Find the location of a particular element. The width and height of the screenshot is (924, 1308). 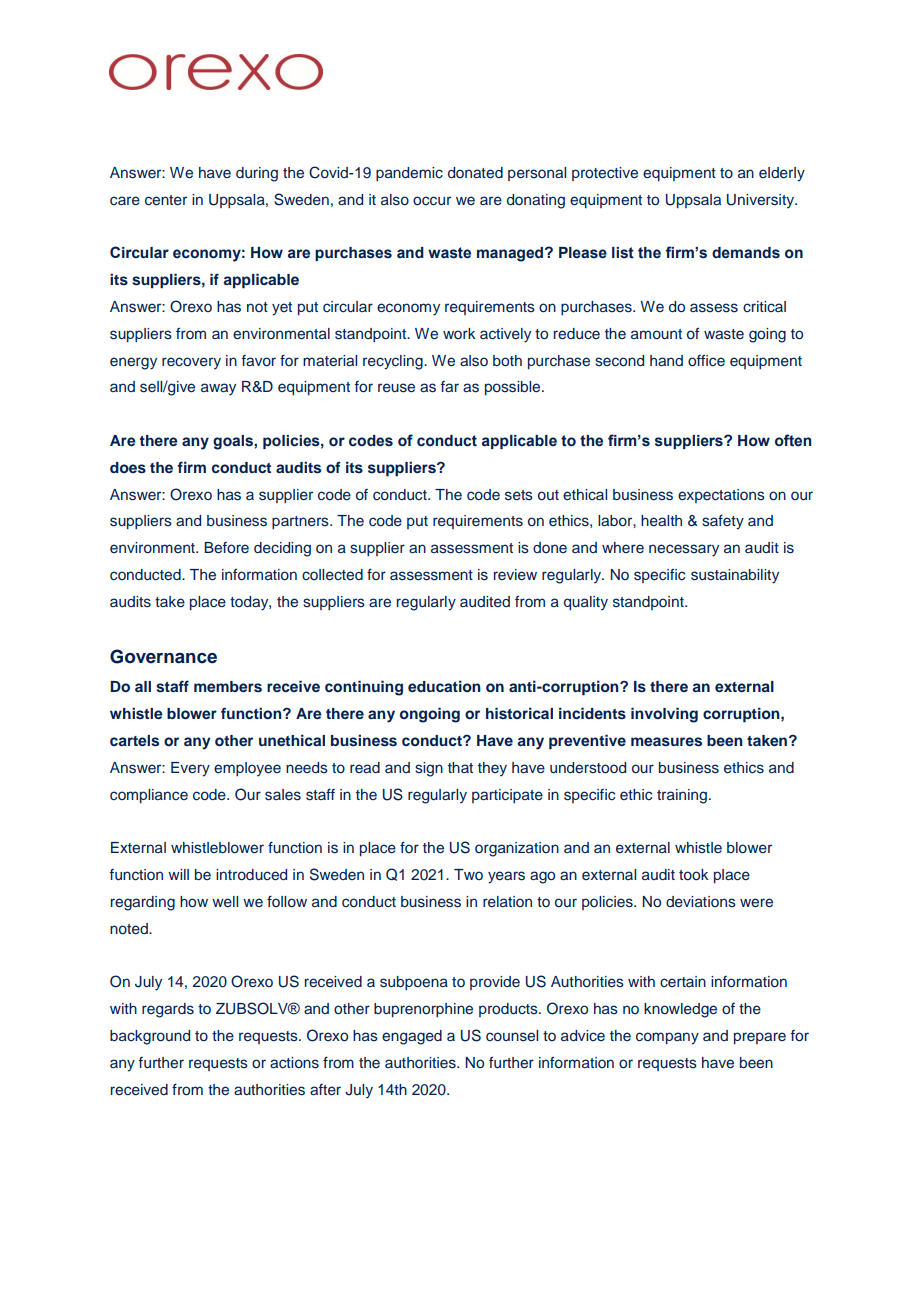

University is located at coordinates (762, 201).
